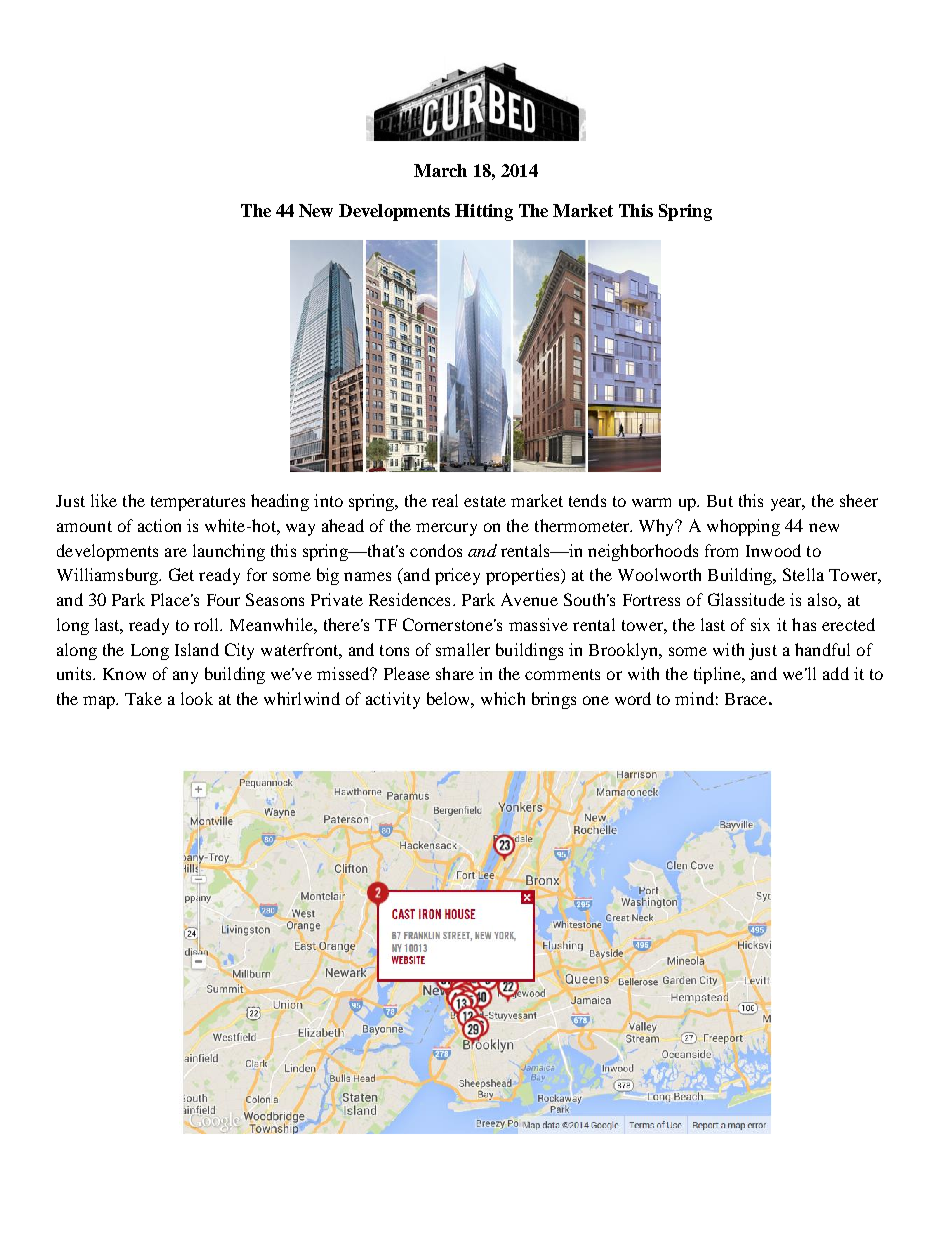  Describe the element at coordinates (185, 677) in the screenshot. I see `any` at that location.
